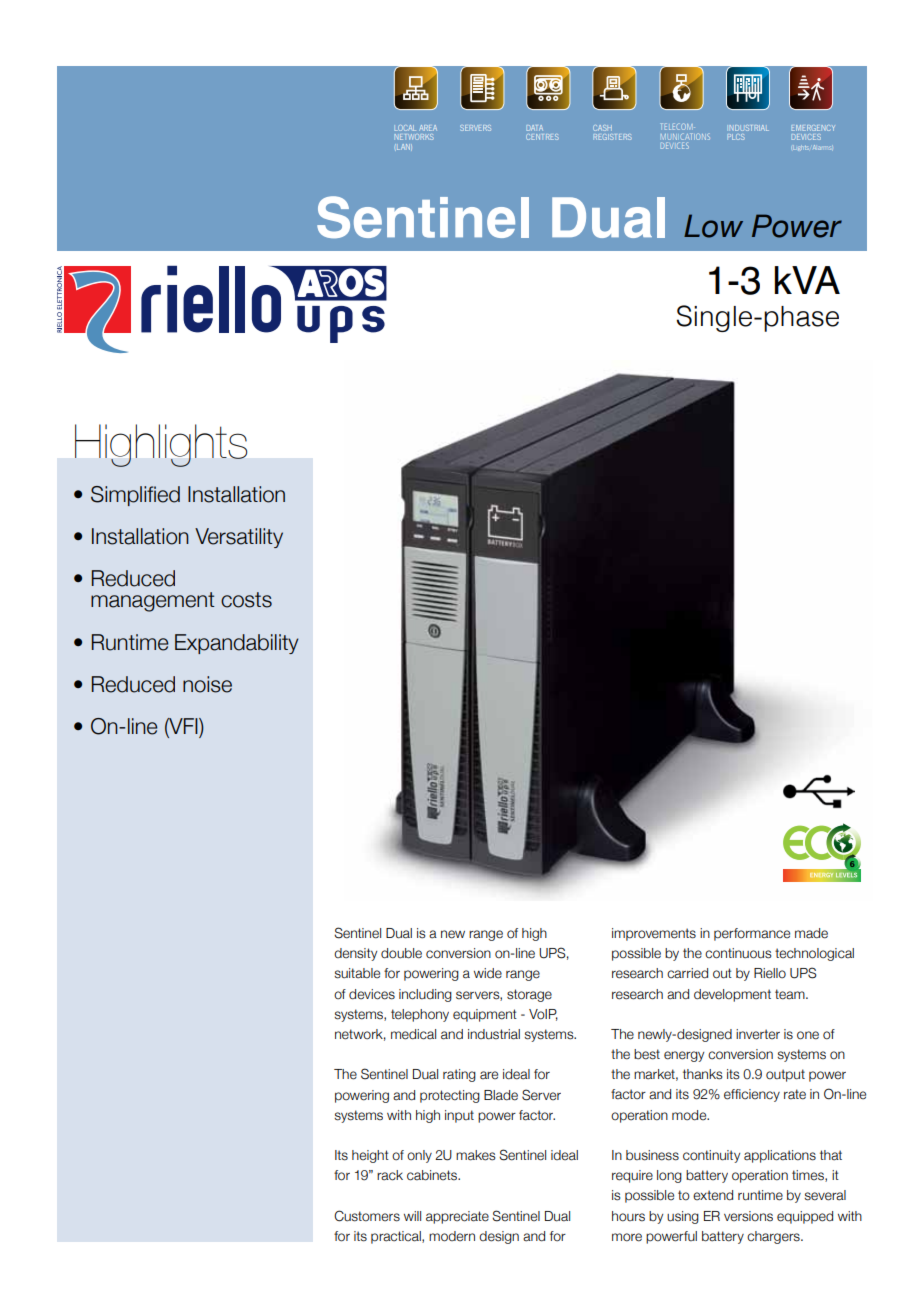 The width and height of the screenshot is (924, 1308). What do you see at coordinates (367, 1216) in the screenshot?
I see `Customers` at bounding box center [367, 1216].
